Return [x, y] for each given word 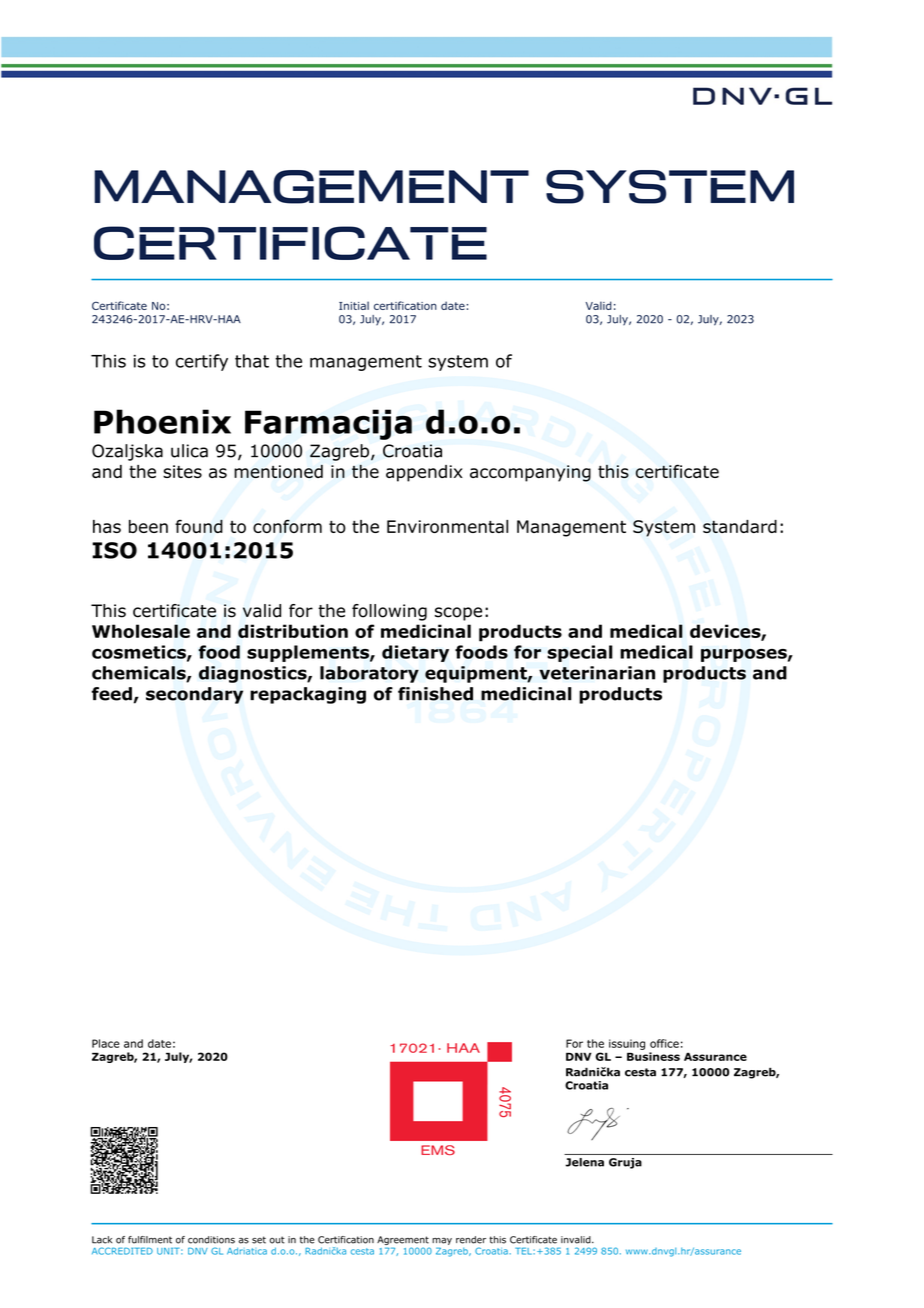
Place [106, 1043]
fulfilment [150, 1240]
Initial [354, 305]
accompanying [530, 473]
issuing [627, 1044]
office [664, 1043]
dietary [415, 653]
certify [202, 362]
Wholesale [141, 631]
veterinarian [597, 673]
